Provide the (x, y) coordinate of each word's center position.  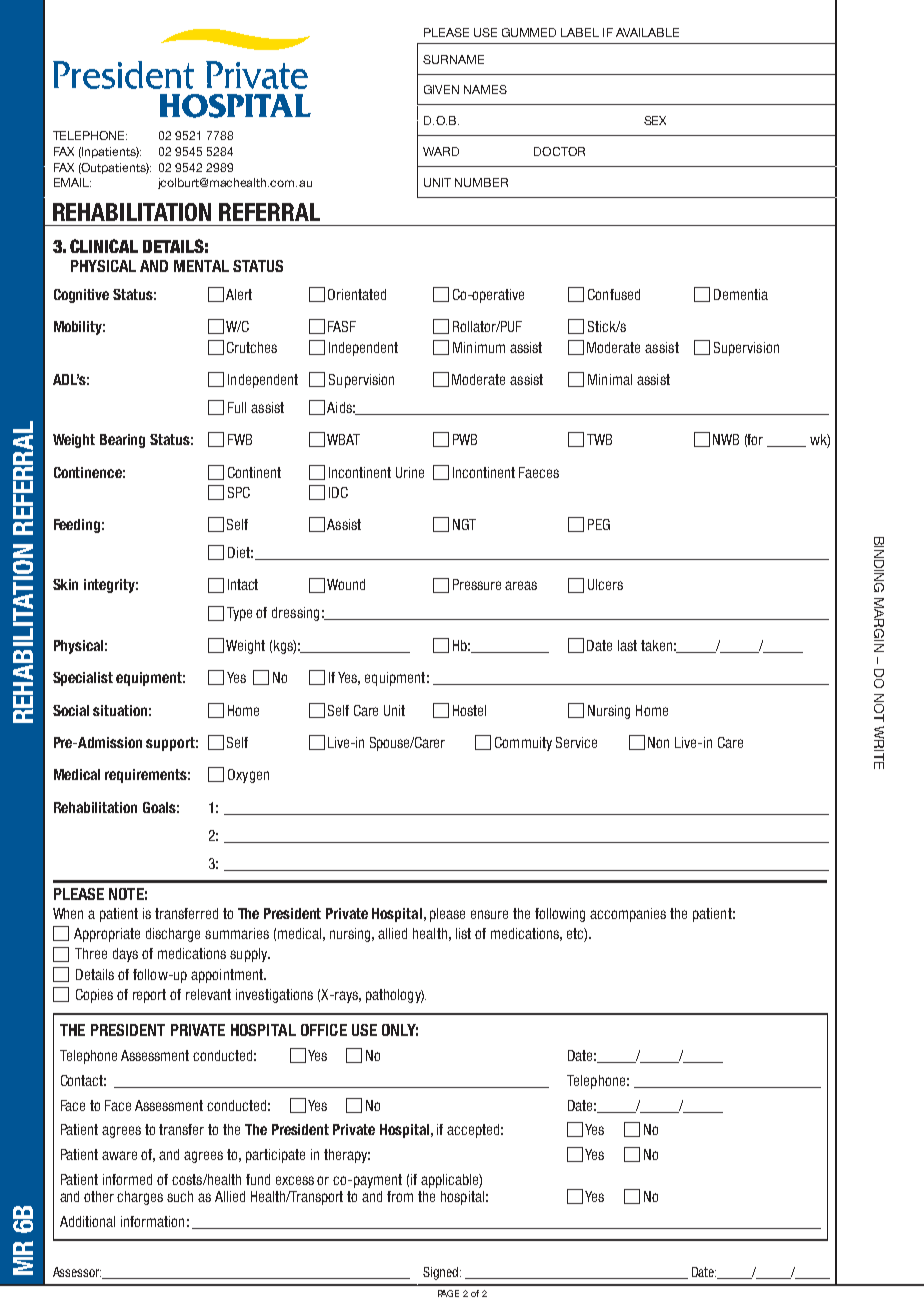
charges (140, 1198)
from (400, 1196)
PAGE (448, 1293)
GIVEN (441, 89)
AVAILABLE (647, 32)
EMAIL (72, 182)
